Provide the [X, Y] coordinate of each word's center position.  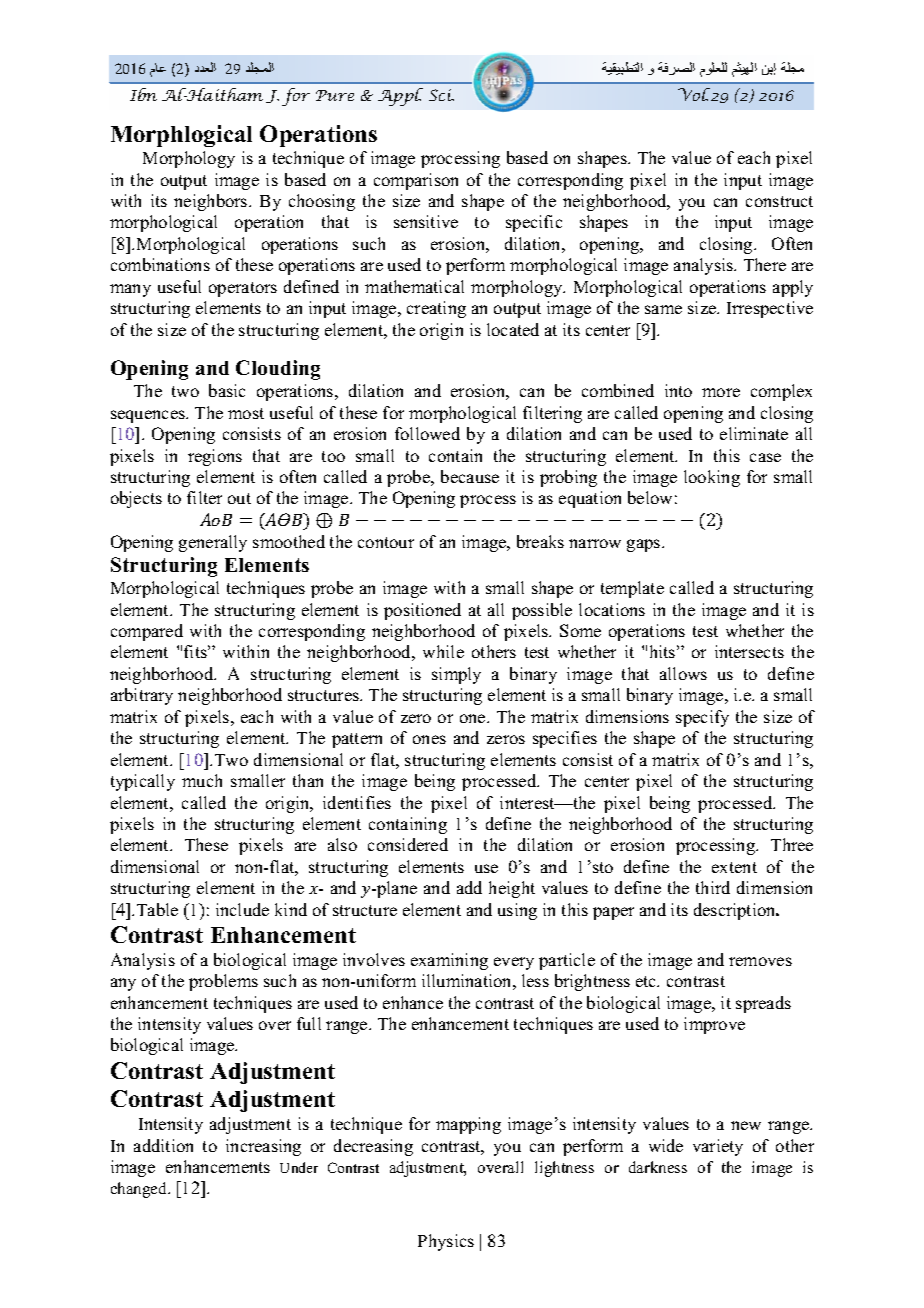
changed [140, 1190]
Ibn [143, 94]
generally [213, 543]
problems [223, 982]
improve [714, 1025]
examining [449, 961]
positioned [422, 611]
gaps [645, 545]
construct [779, 201]
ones [429, 739]
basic [227, 390]
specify [702, 718]
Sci [441, 95]
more [721, 392]
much [202, 780]
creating [436, 309]
